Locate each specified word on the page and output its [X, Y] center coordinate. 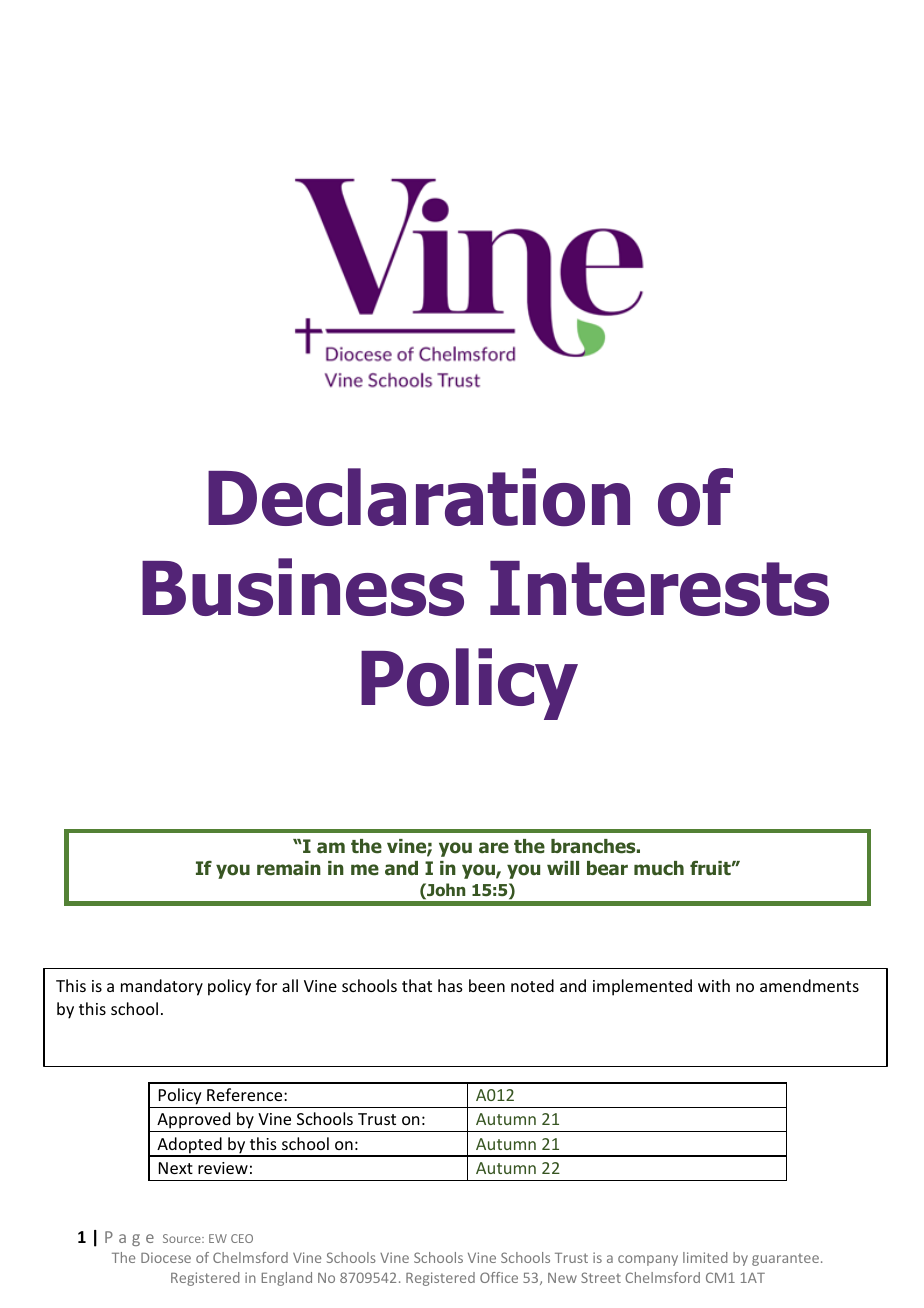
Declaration [419, 497]
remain [289, 868]
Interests [659, 588]
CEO [242, 1238]
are [494, 848]
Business [303, 587]
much [659, 868]
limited [705, 1257]
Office [499, 1277]
